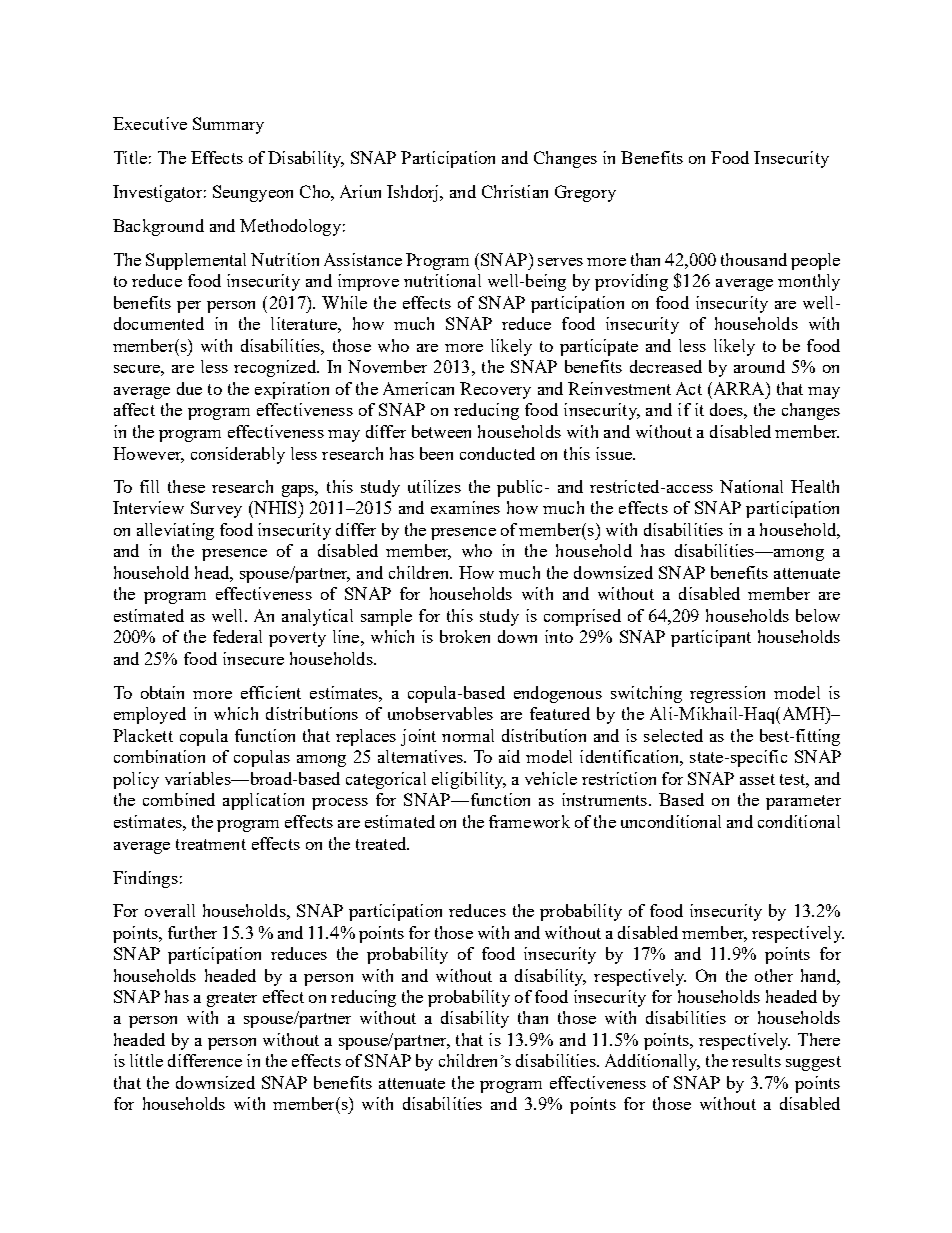 The image size is (952, 1233). Describe the element at coordinates (497, 453) in the screenshot. I see `conducted` at that location.
